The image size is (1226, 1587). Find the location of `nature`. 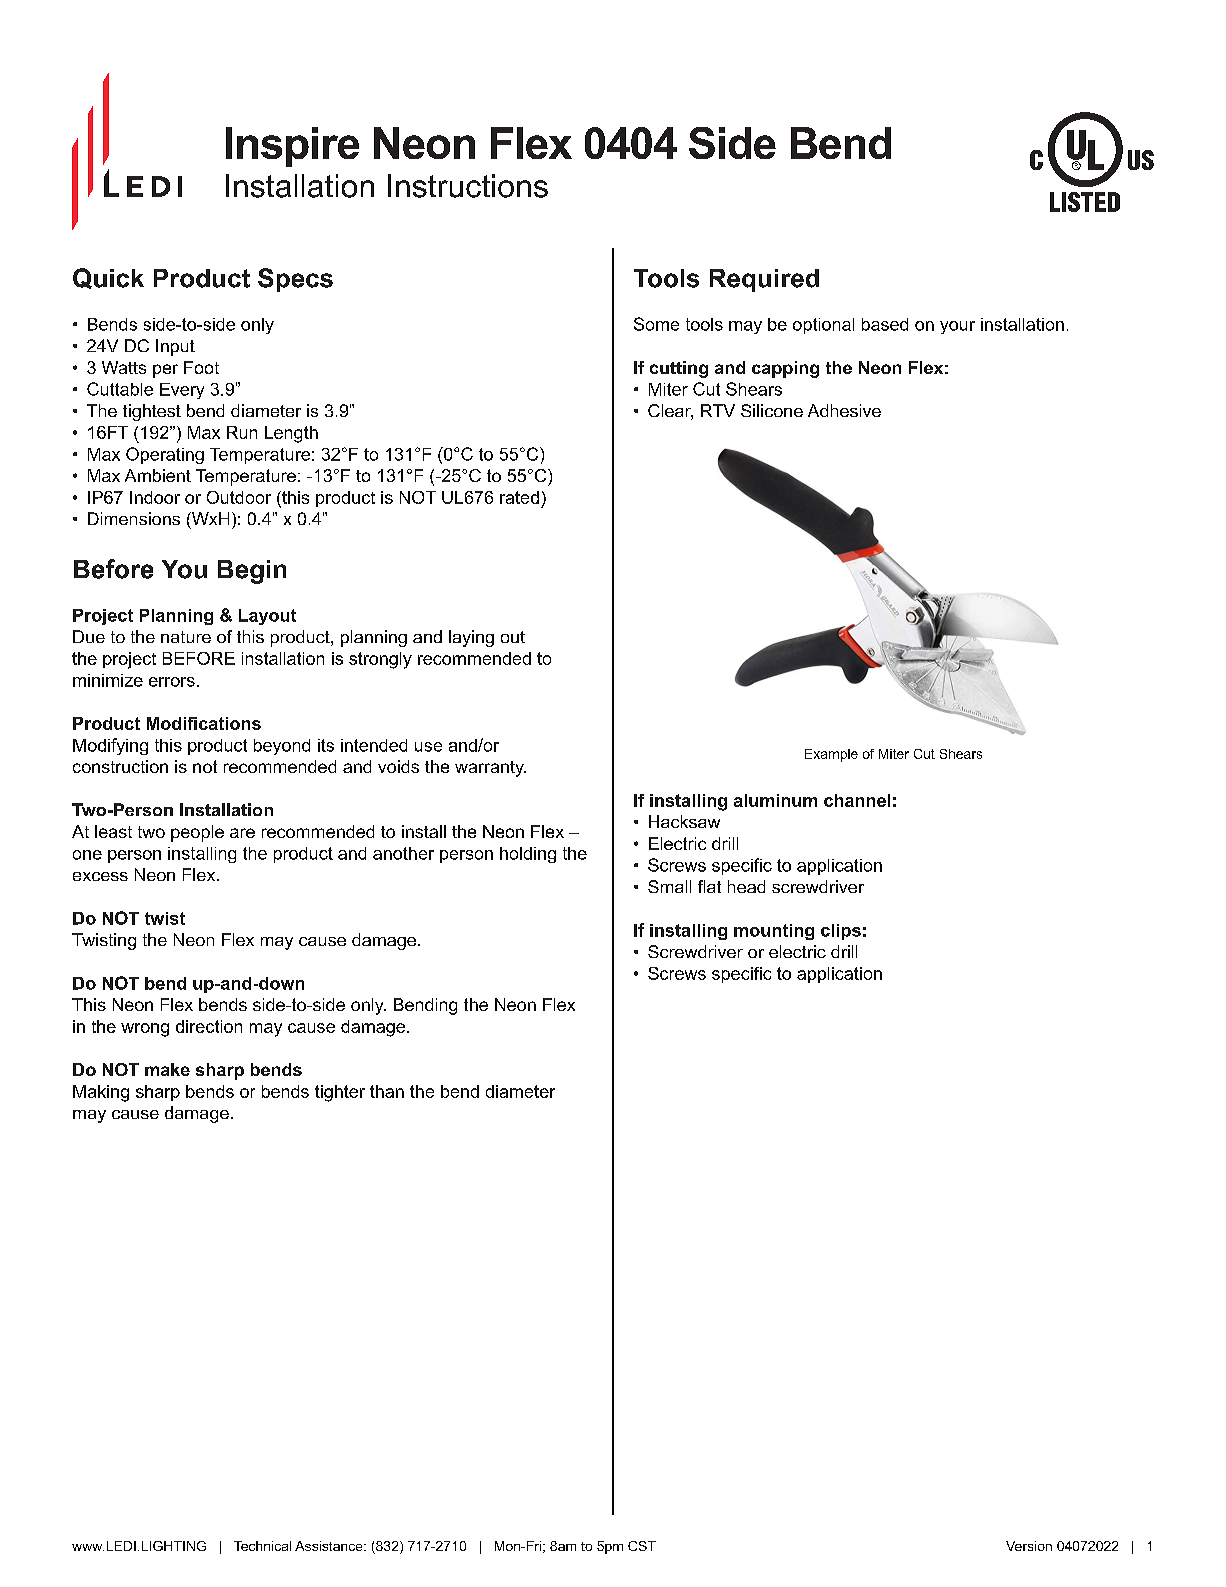

nature is located at coordinates (186, 637).
